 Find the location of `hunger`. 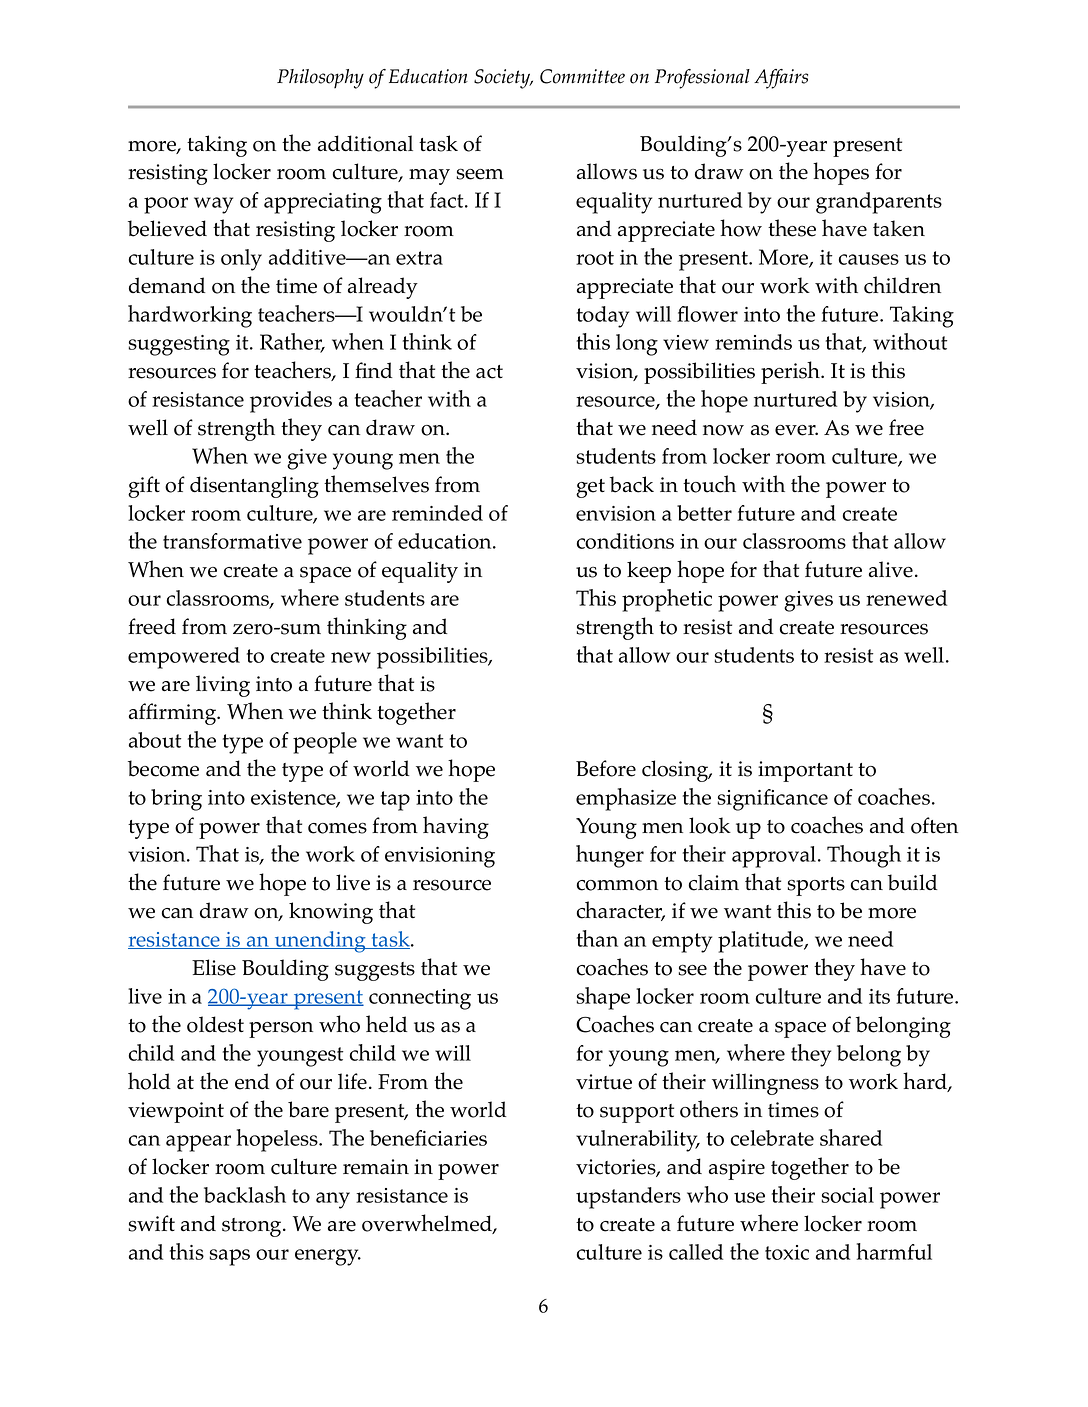

hunger is located at coordinates (610, 856).
